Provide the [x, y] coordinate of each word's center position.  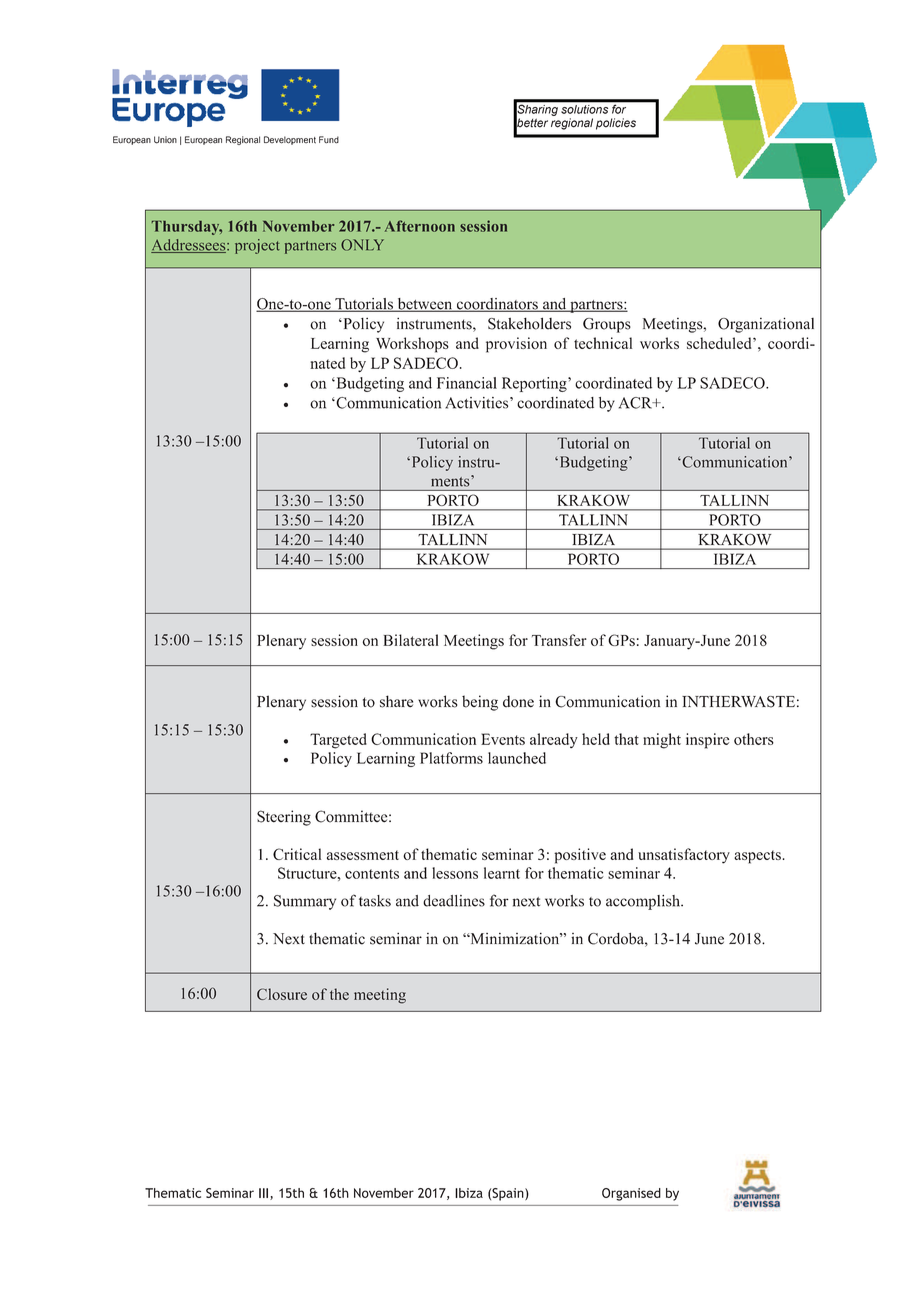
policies [616, 124]
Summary [305, 902]
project [257, 246]
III [263, 1193]
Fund [329, 140]
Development [290, 140]
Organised [631, 1194]
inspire [707, 741]
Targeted [338, 741]
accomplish [644, 902]
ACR [636, 403]
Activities [478, 403]
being [480, 703]
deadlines [454, 901]
